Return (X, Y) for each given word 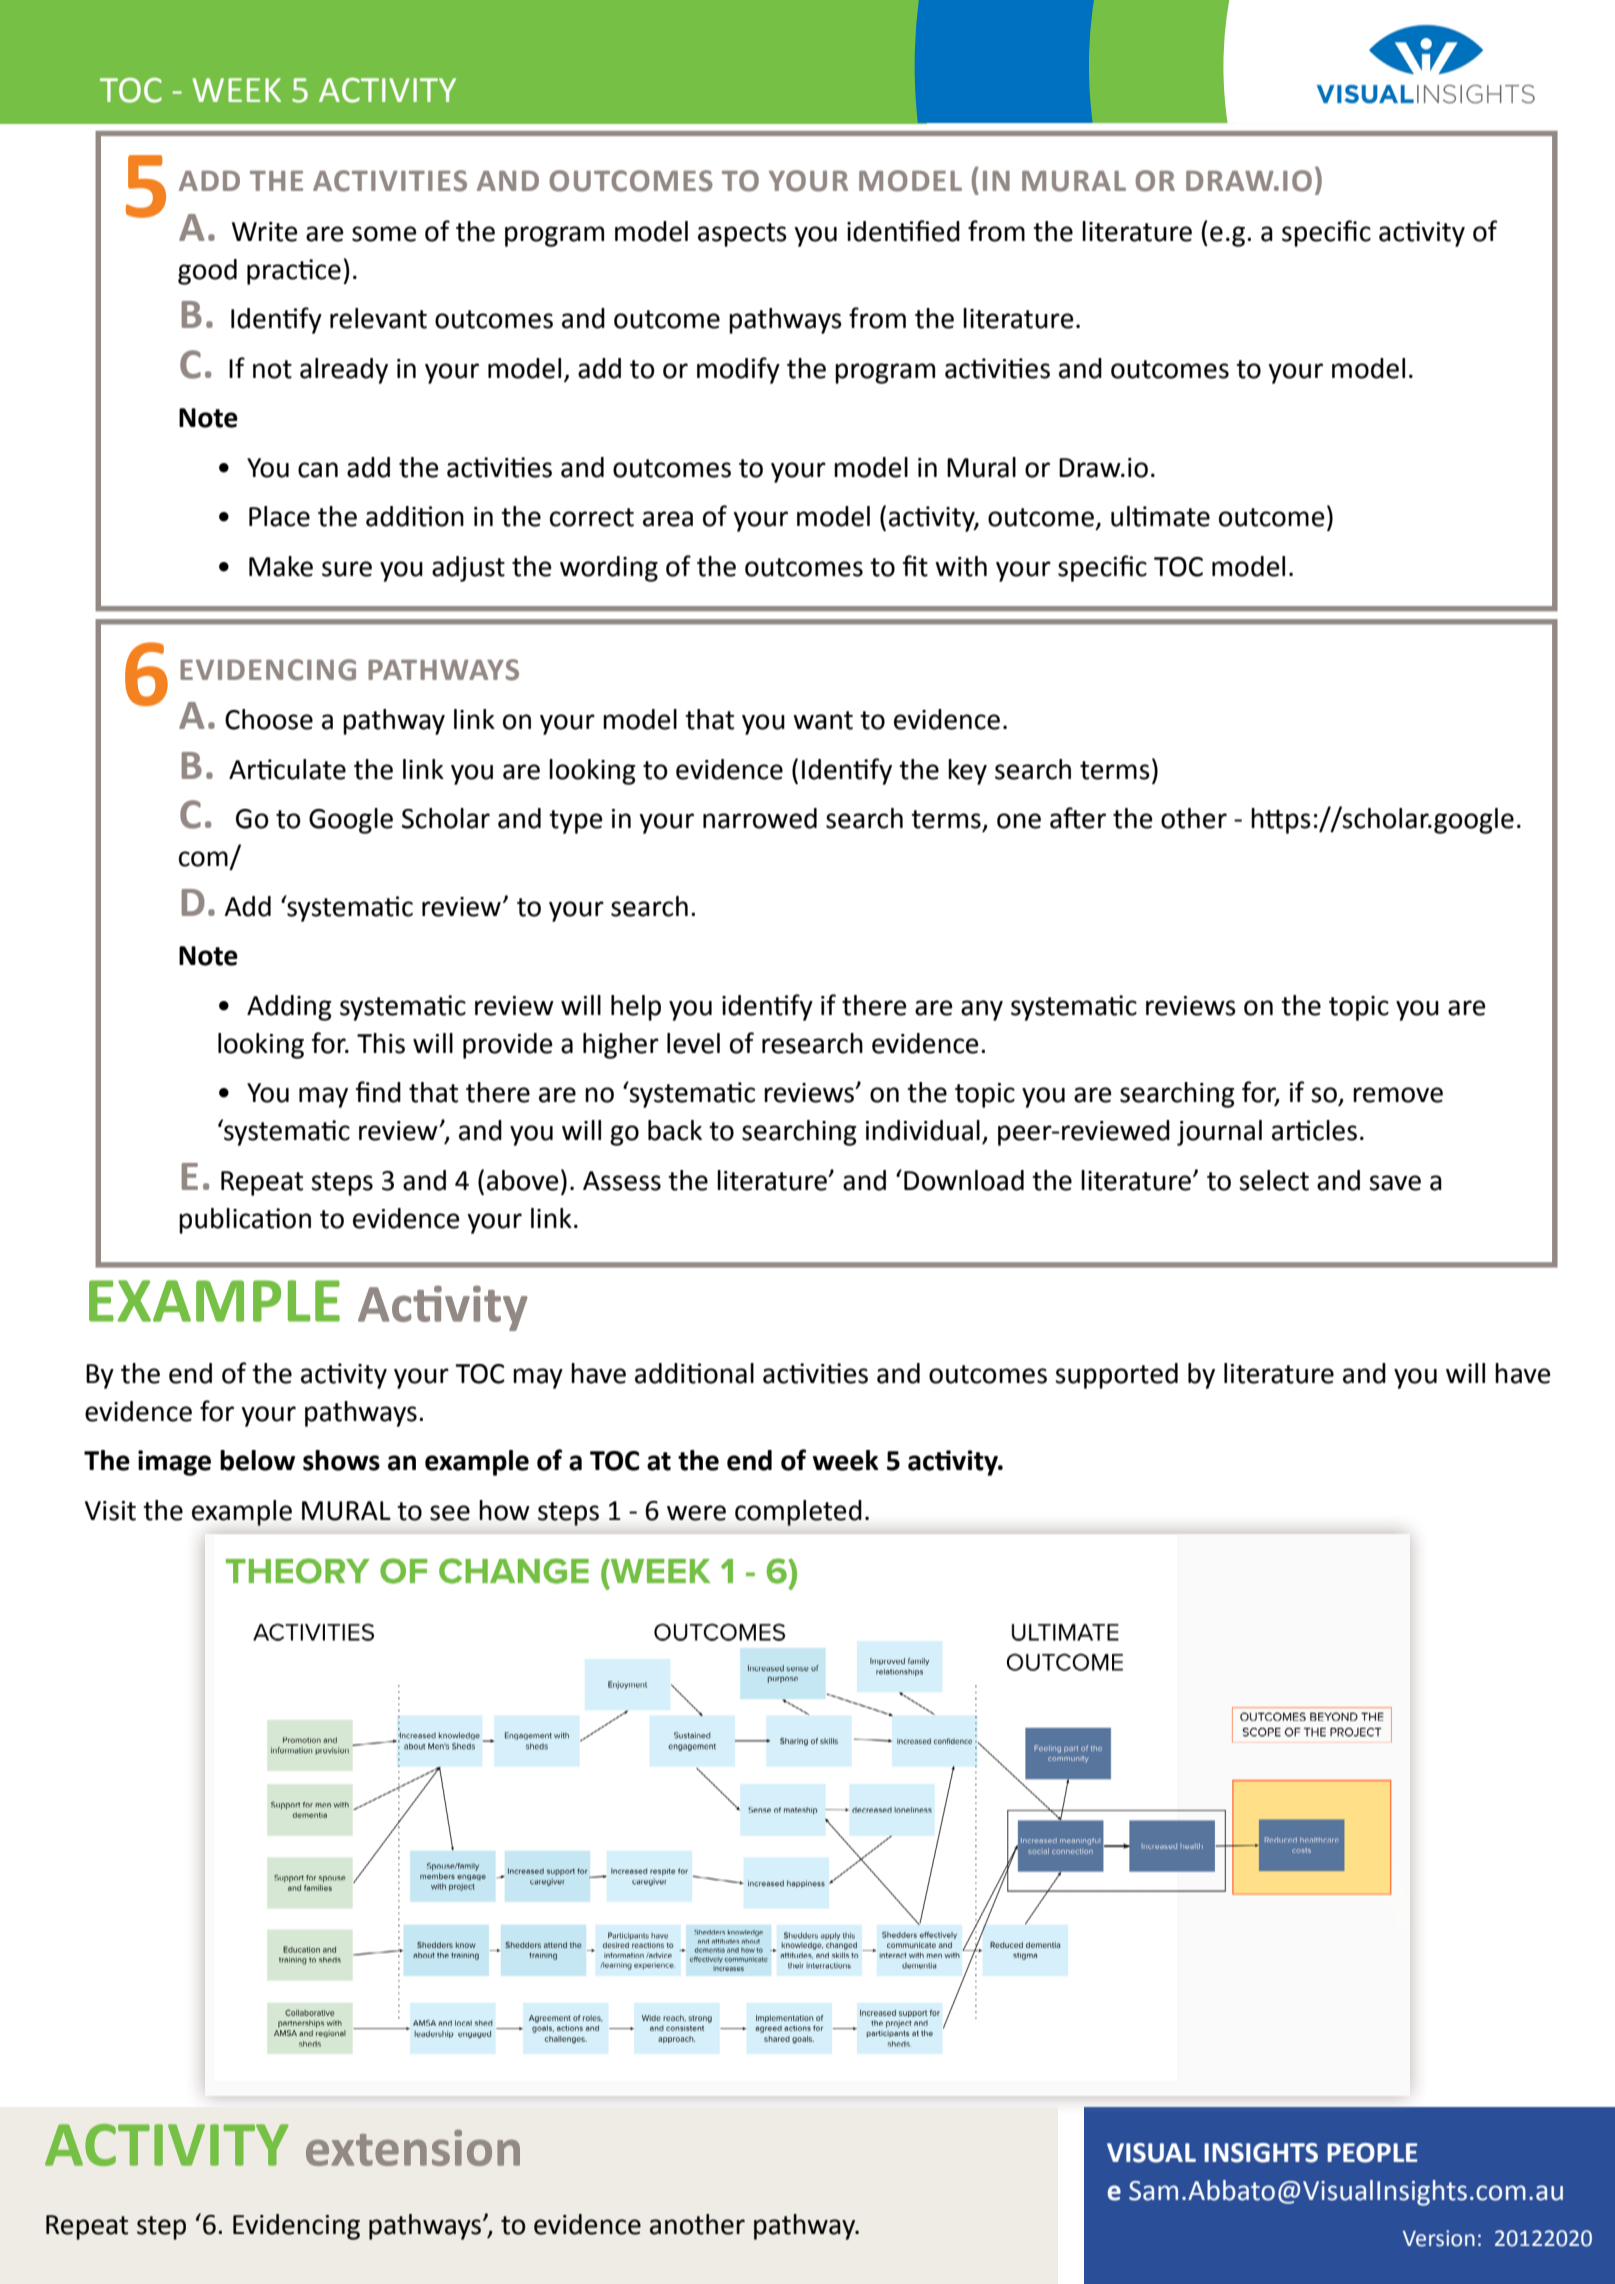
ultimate (1160, 516)
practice (294, 272)
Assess (622, 1181)
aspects (742, 235)
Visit (110, 1511)
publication (245, 1221)
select (1274, 1180)
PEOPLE (1372, 2153)
